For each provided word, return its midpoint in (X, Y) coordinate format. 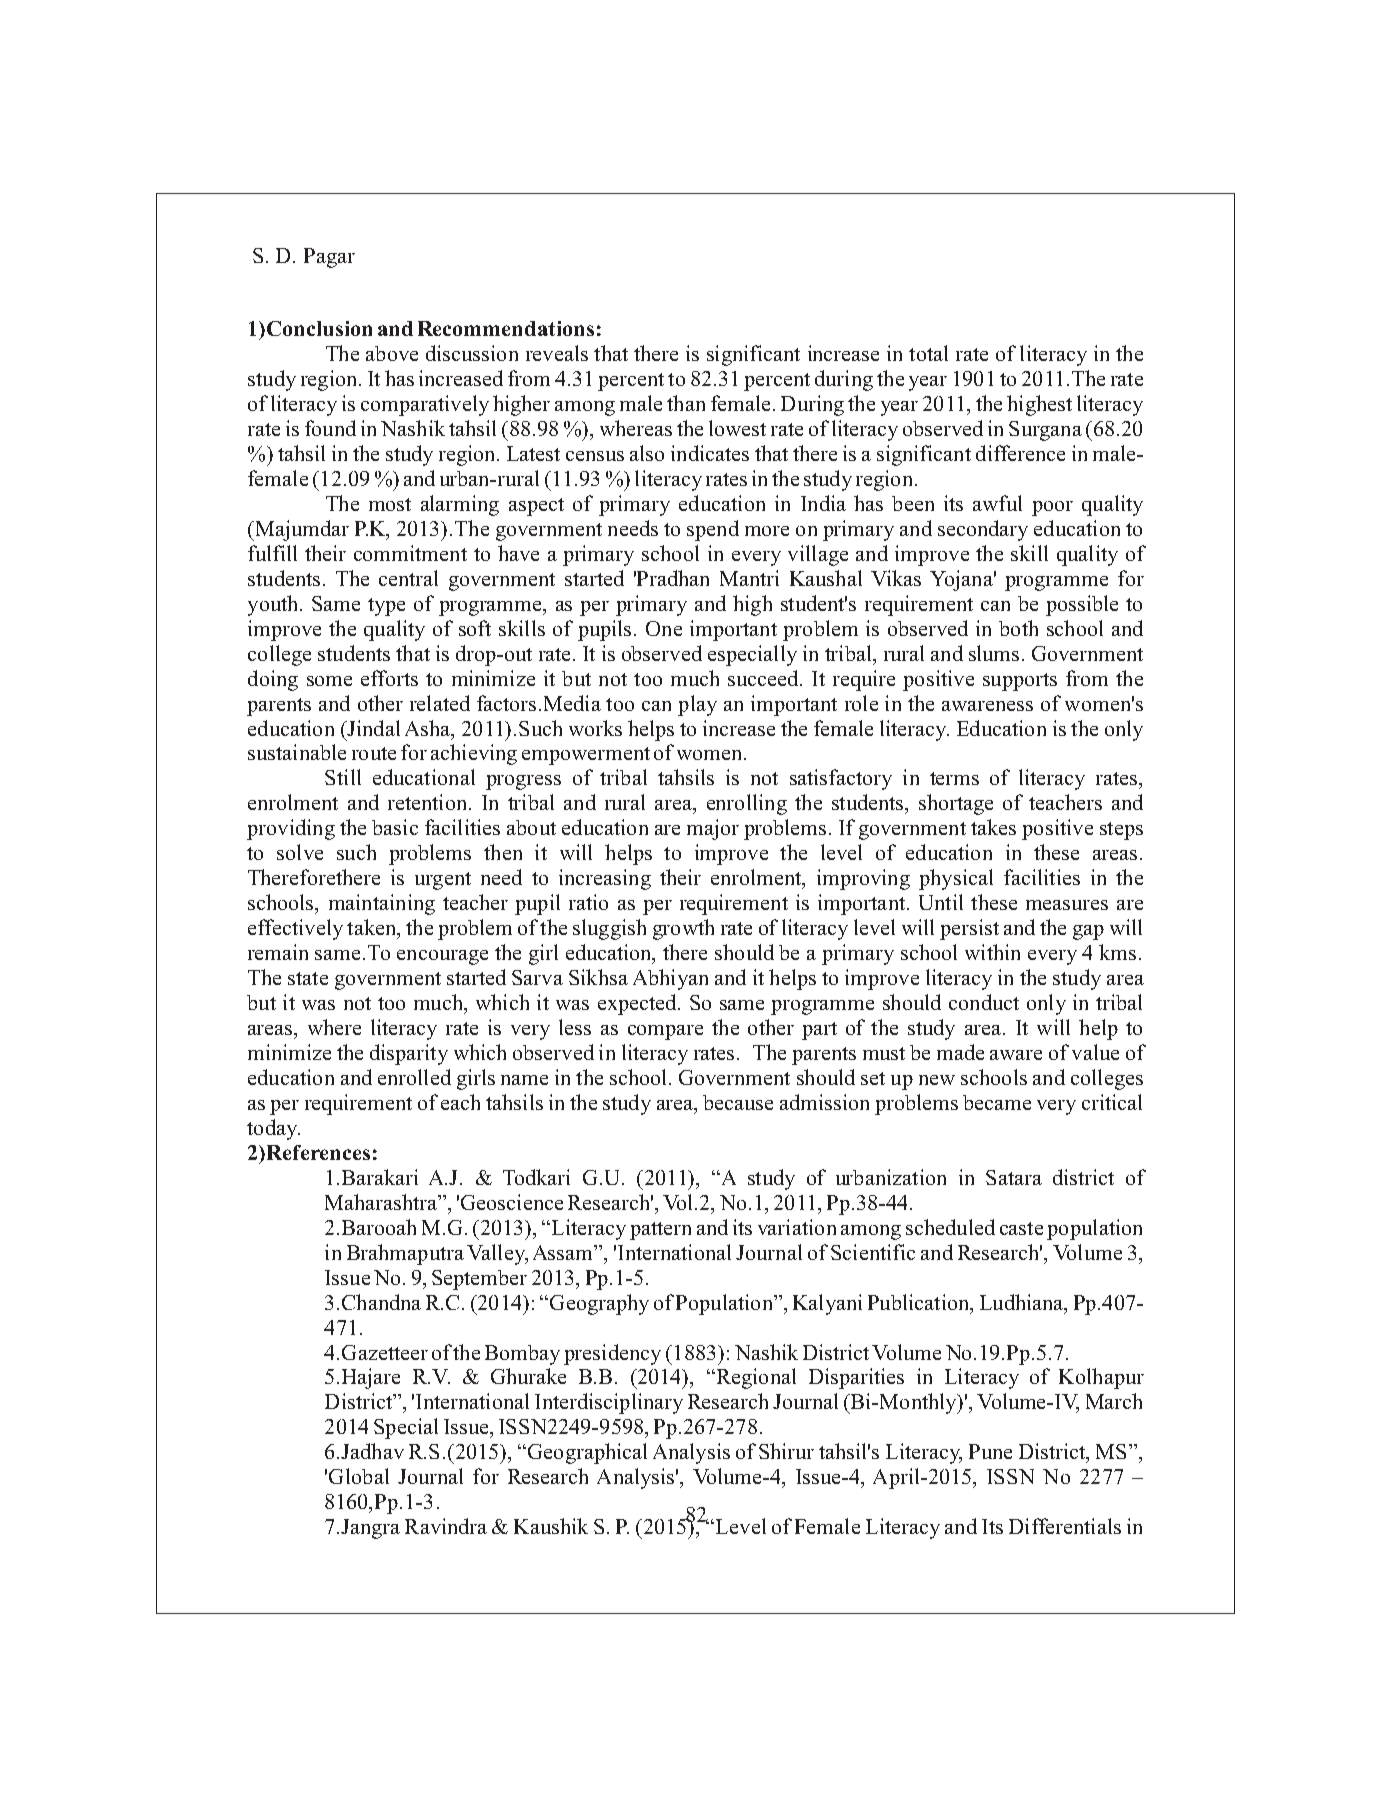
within (992, 952)
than (686, 403)
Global (359, 1476)
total (928, 353)
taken (373, 928)
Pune (990, 1451)
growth (683, 929)
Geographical (586, 1453)
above (392, 353)
